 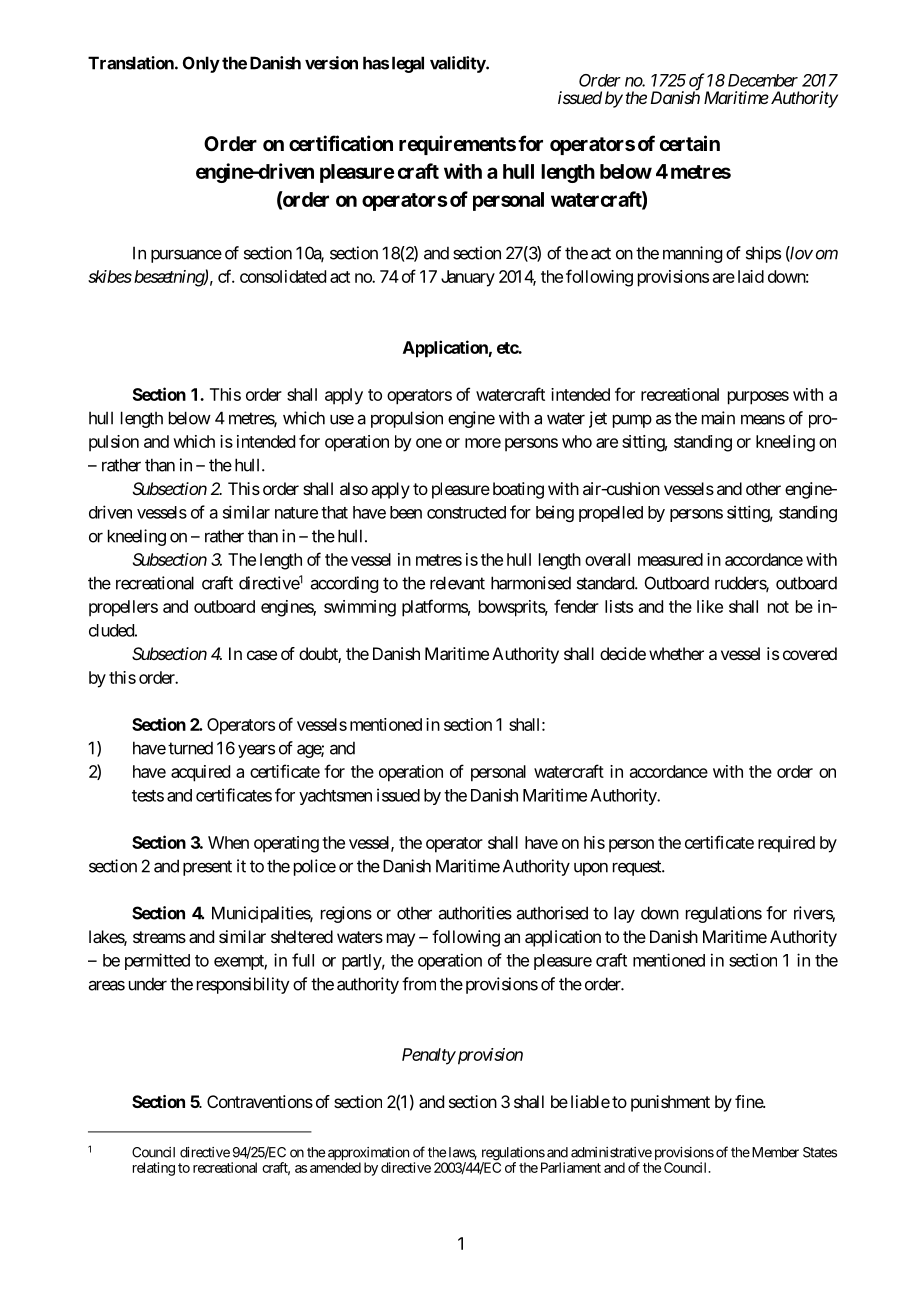 I want to click on Only, so click(x=201, y=64).
